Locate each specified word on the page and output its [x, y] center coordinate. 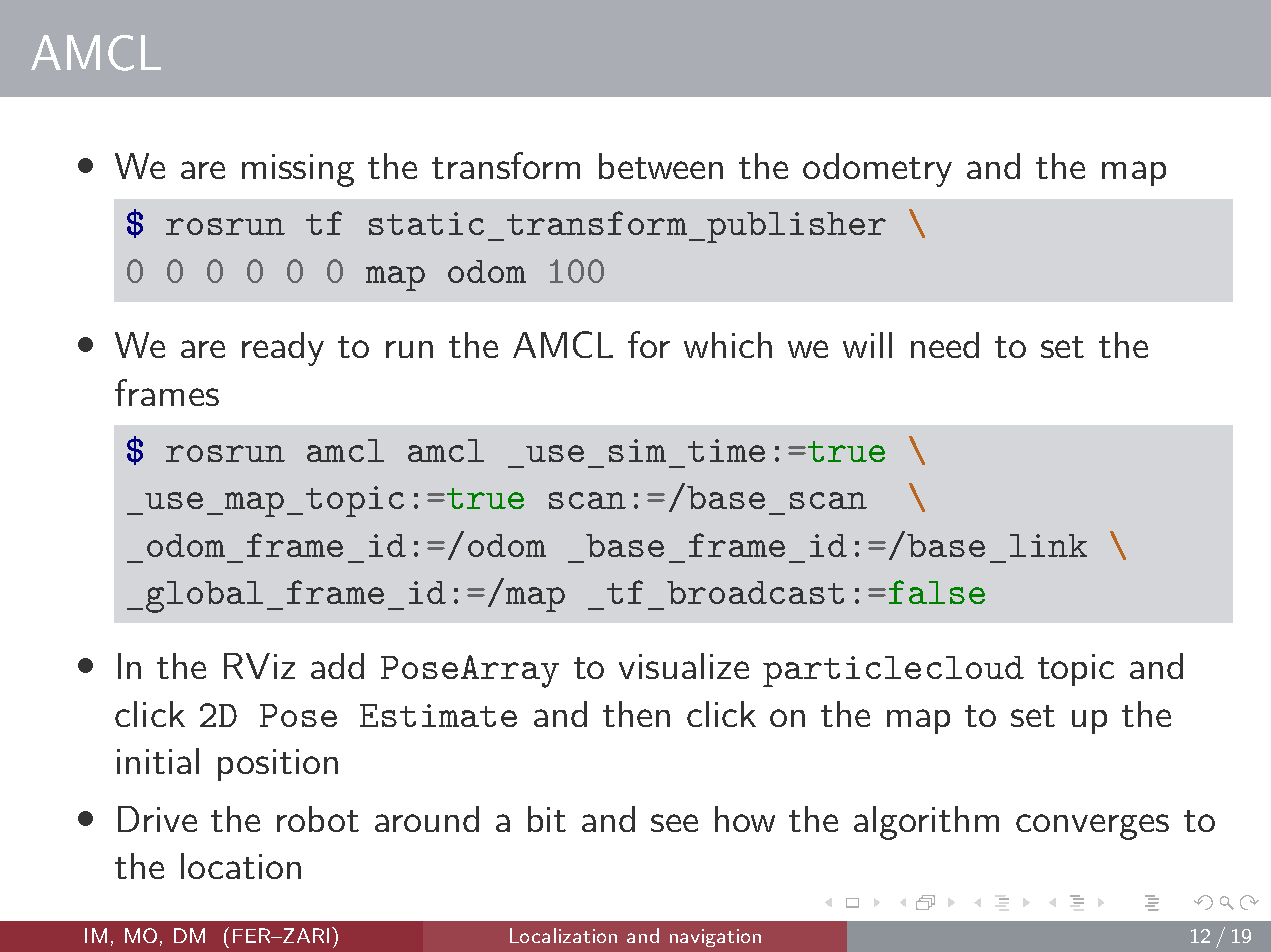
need [945, 345]
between [661, 166]
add [337, 666]
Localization [563, 935]
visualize [684, 666]
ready [283, 349]
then [636, 714]
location [241, 866]
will [867, 345]
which [728, 345]
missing [298, 170]
